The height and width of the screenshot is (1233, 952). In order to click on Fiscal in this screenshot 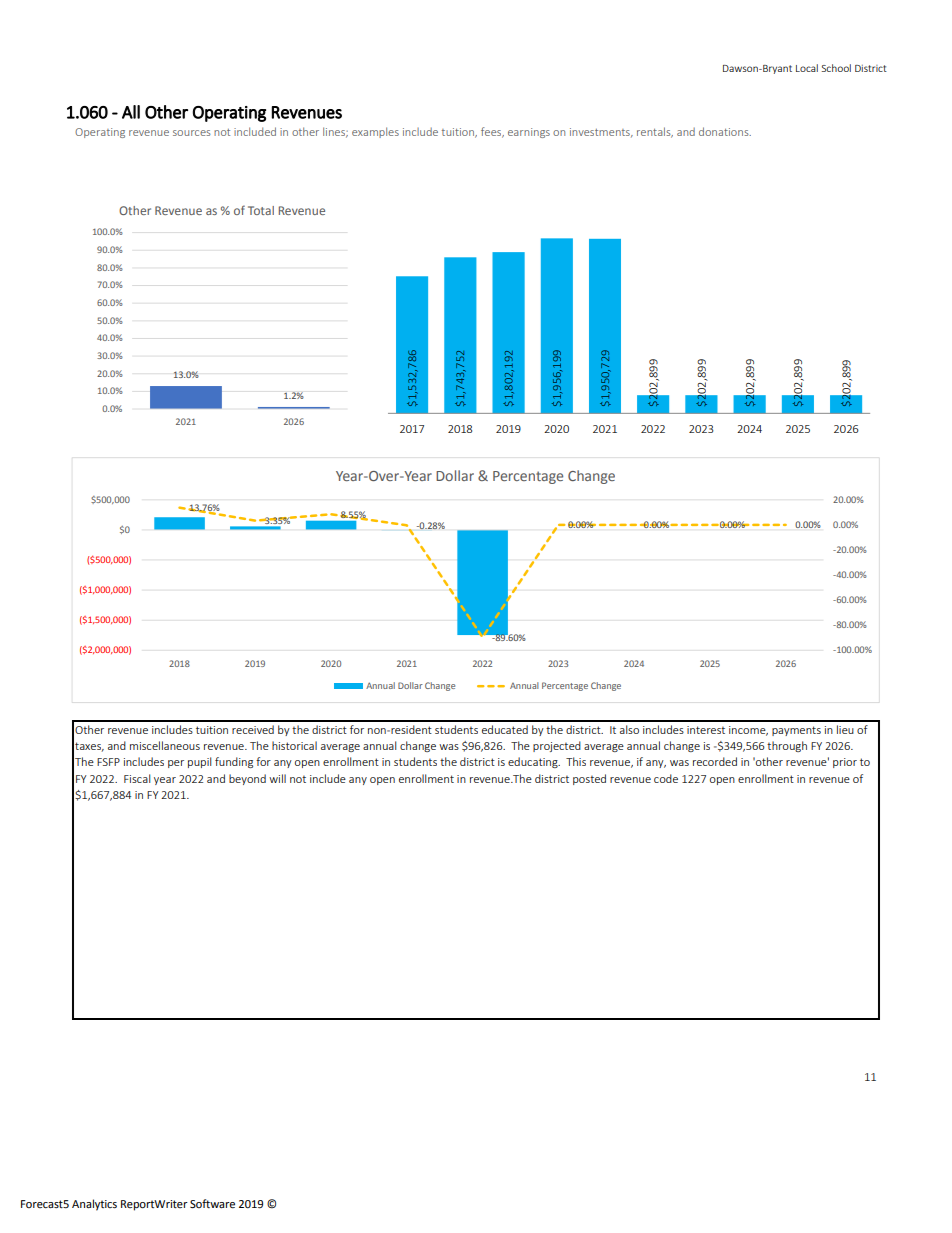, I will do `click(137, 778)`.
